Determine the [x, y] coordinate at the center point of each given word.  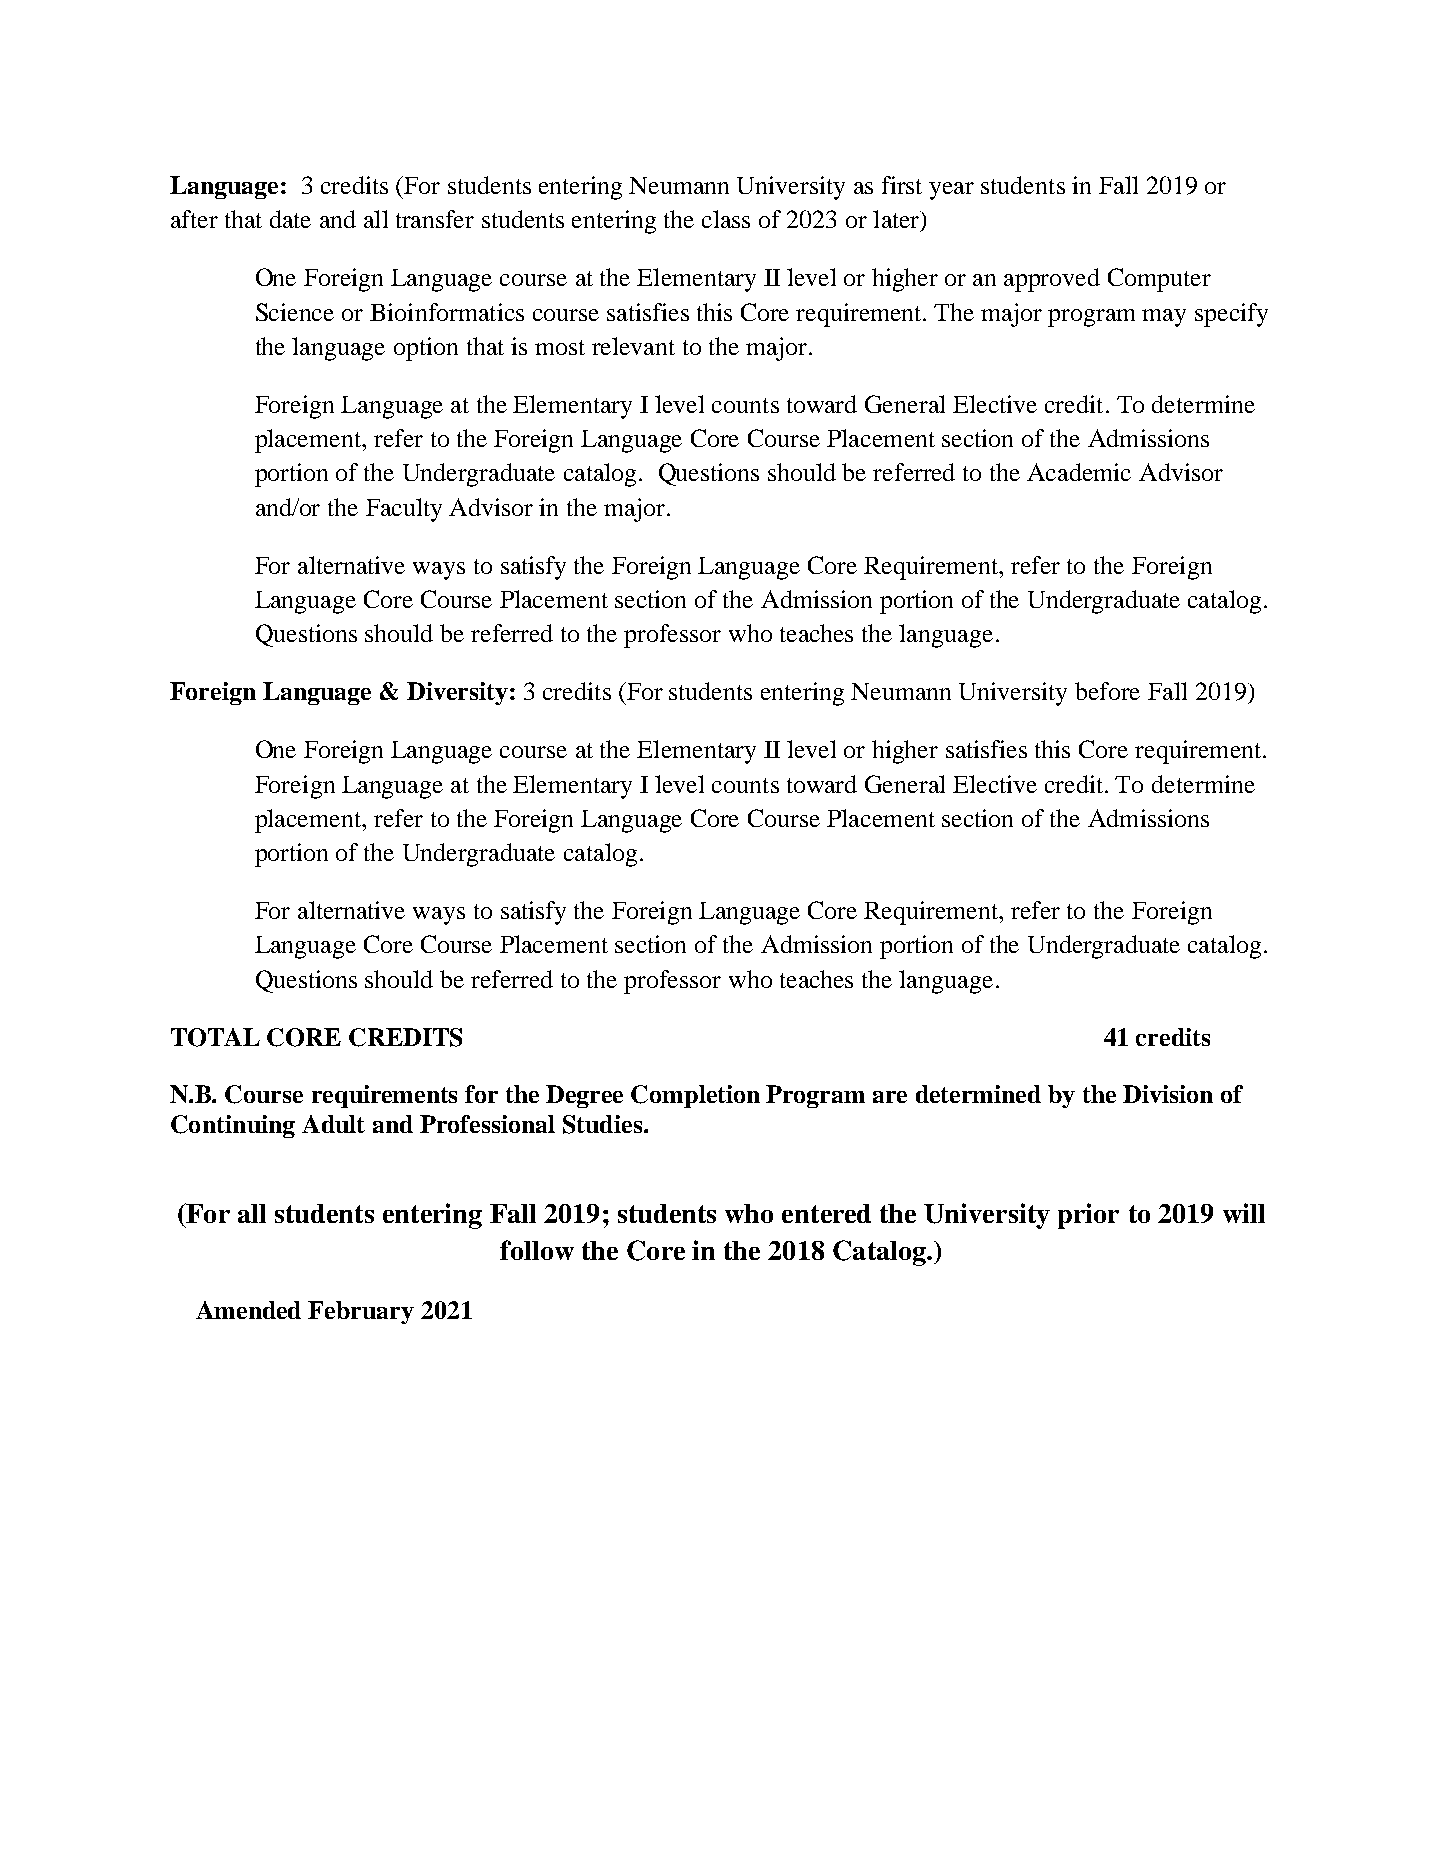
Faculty [404, 510]
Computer [1159, 280]
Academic [1079, 472]
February [361, 1312]
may [1164, 318]
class [726, 219]
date [290, 219]
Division [1168, 1094]
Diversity [457, 693]
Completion [695, 1096]
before [1107, 691]
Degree [584, 1096]
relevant [633, 346]
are [890, 1097]
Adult [333, 1124]
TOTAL [215, 1037]
